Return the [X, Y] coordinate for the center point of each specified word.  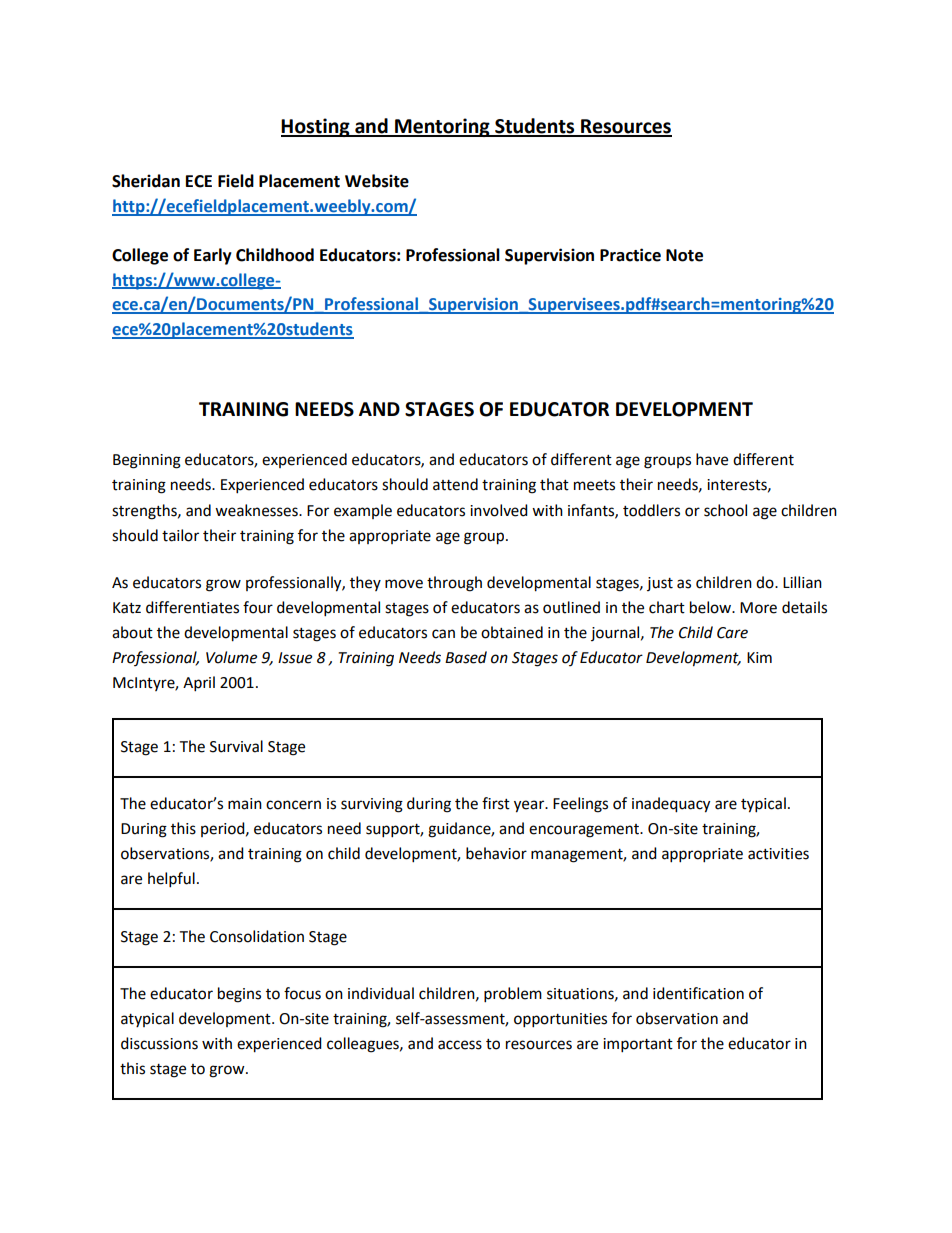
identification [698, 993]
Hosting [316, 127]
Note [684, 255]
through [454, 584]
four [258, 607]
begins [239, 995]
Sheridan [146, 181]
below [712, 607]
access [460, 1045]
